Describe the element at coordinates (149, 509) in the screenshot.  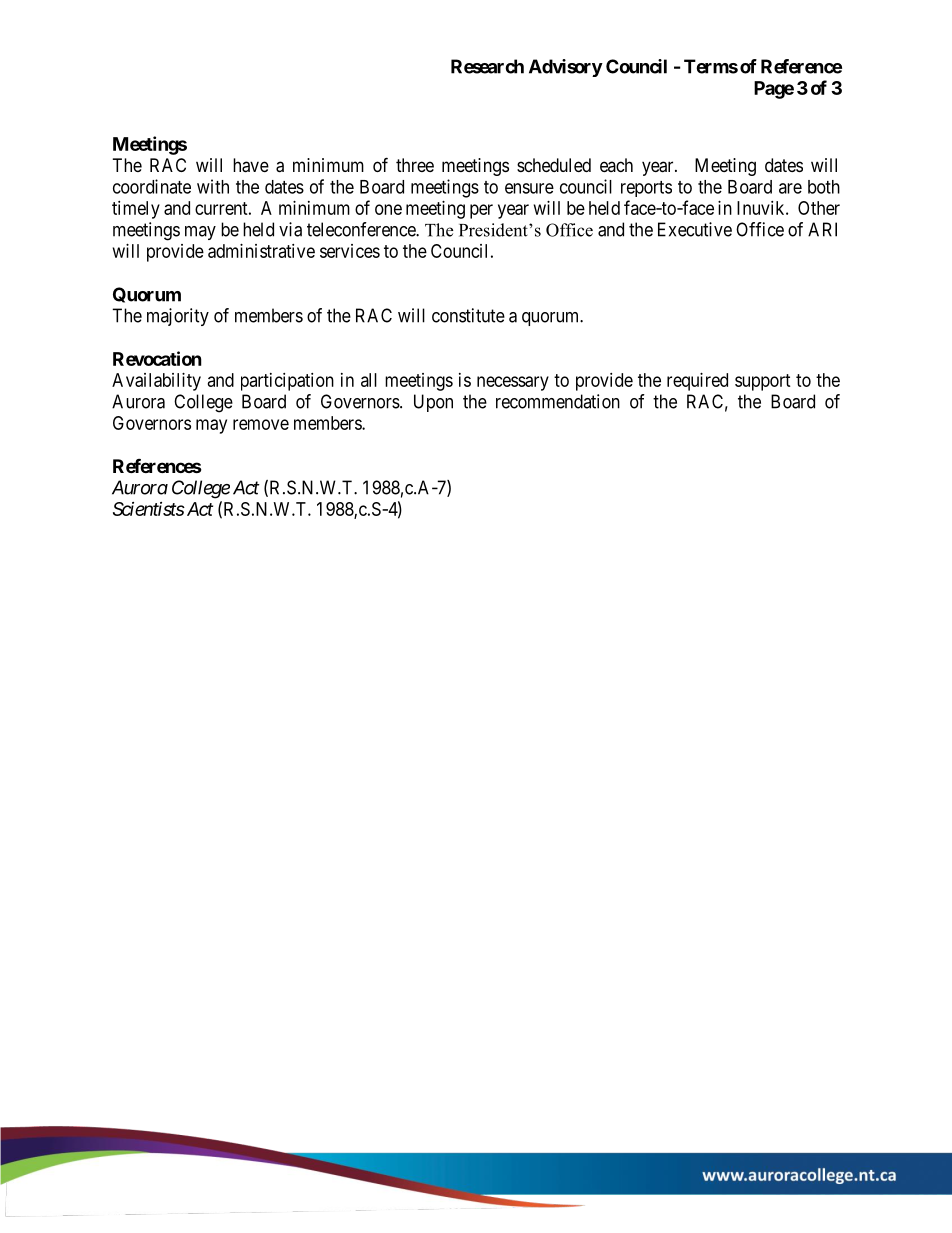
I see `Scientists` at that location.
